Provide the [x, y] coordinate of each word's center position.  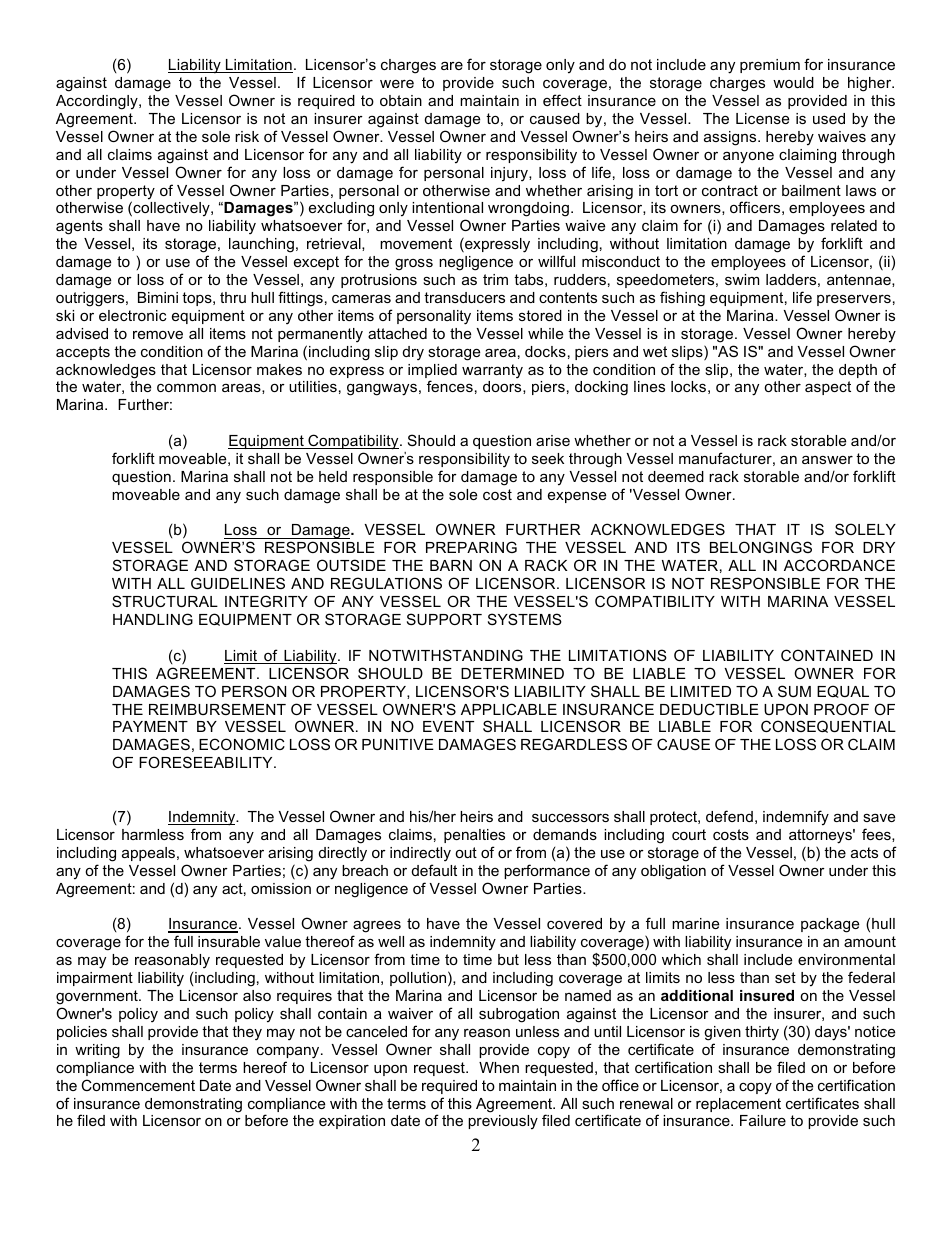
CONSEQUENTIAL [828, 726]
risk [247, 136]
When [499, 1067]
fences [450, 386]
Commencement [138, 1085]
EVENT [448, 726]
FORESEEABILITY [207, 762]
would [793, 82]
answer [827, 460]
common [186, 388]
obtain [401, 100]
